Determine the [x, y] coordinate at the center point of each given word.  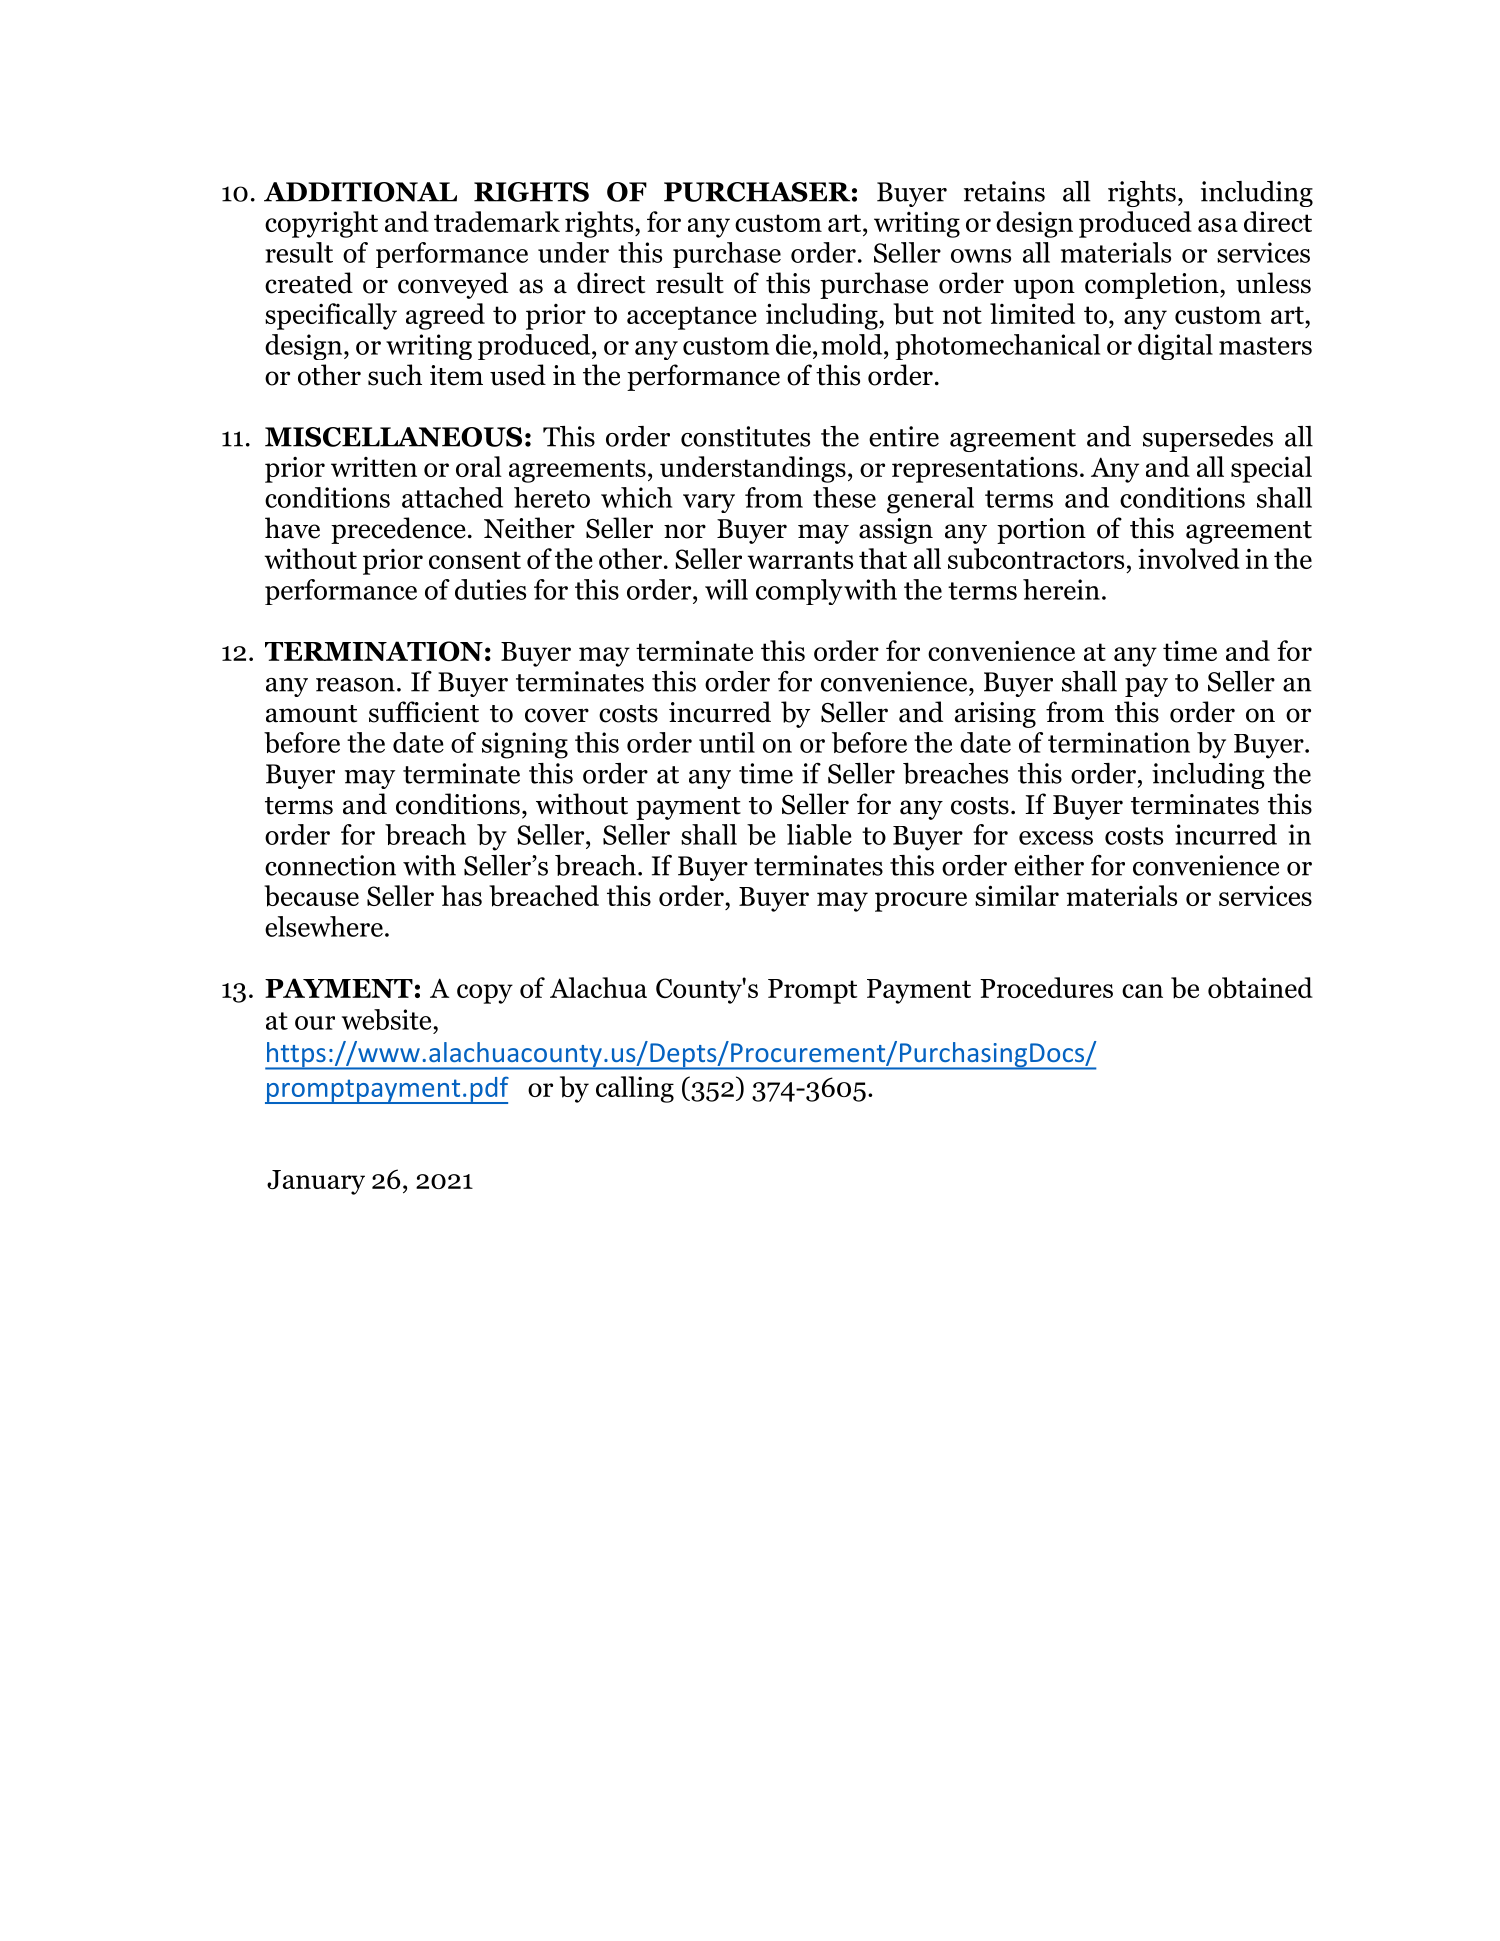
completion [1153, 285]
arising [995, 715]
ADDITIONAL [360, 192]
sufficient [424, 712]
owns [981, 256]
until [727, 742]
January [316, 1182]
